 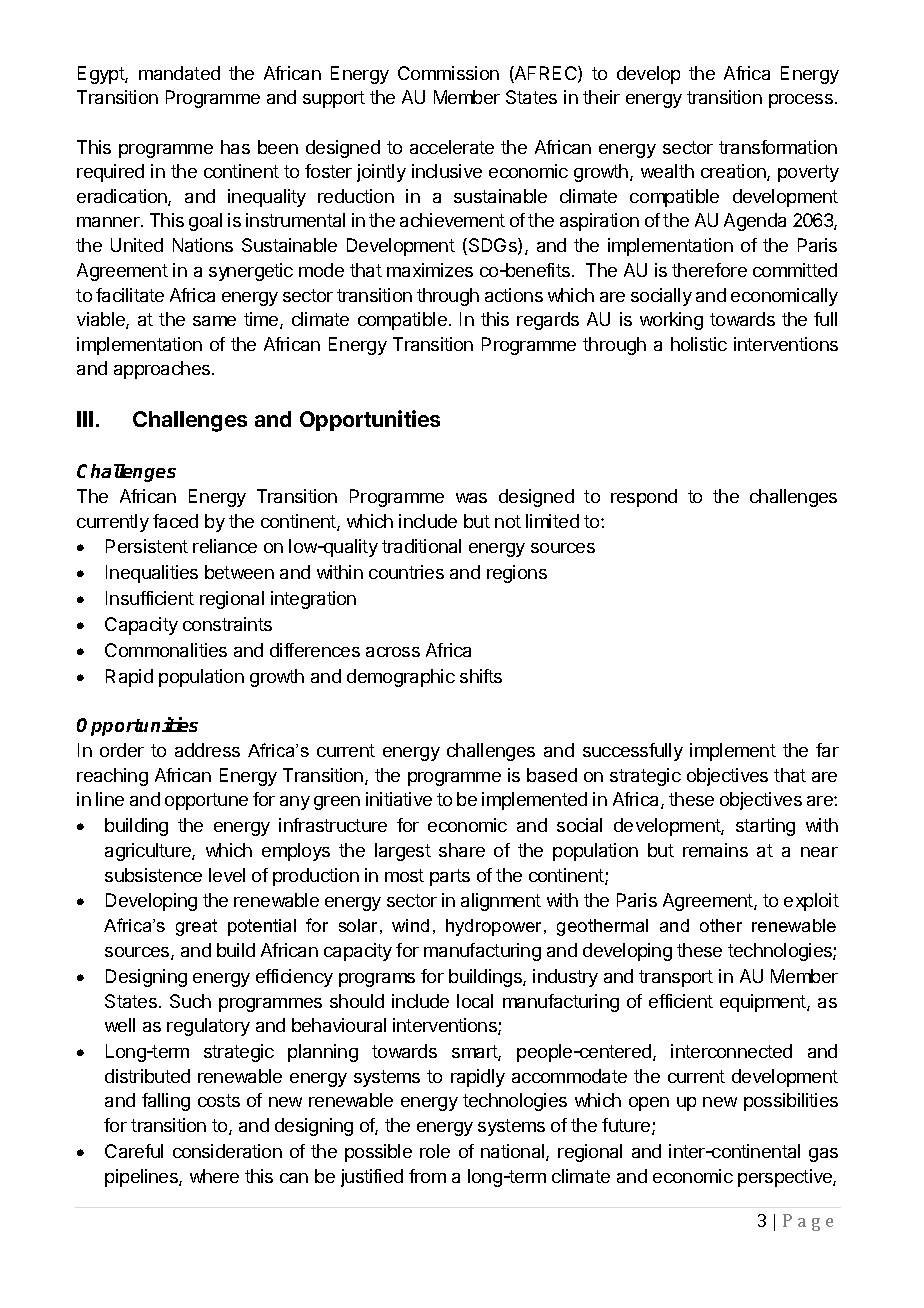 I want to click on Commonalities, so click(x=166, y=650).
